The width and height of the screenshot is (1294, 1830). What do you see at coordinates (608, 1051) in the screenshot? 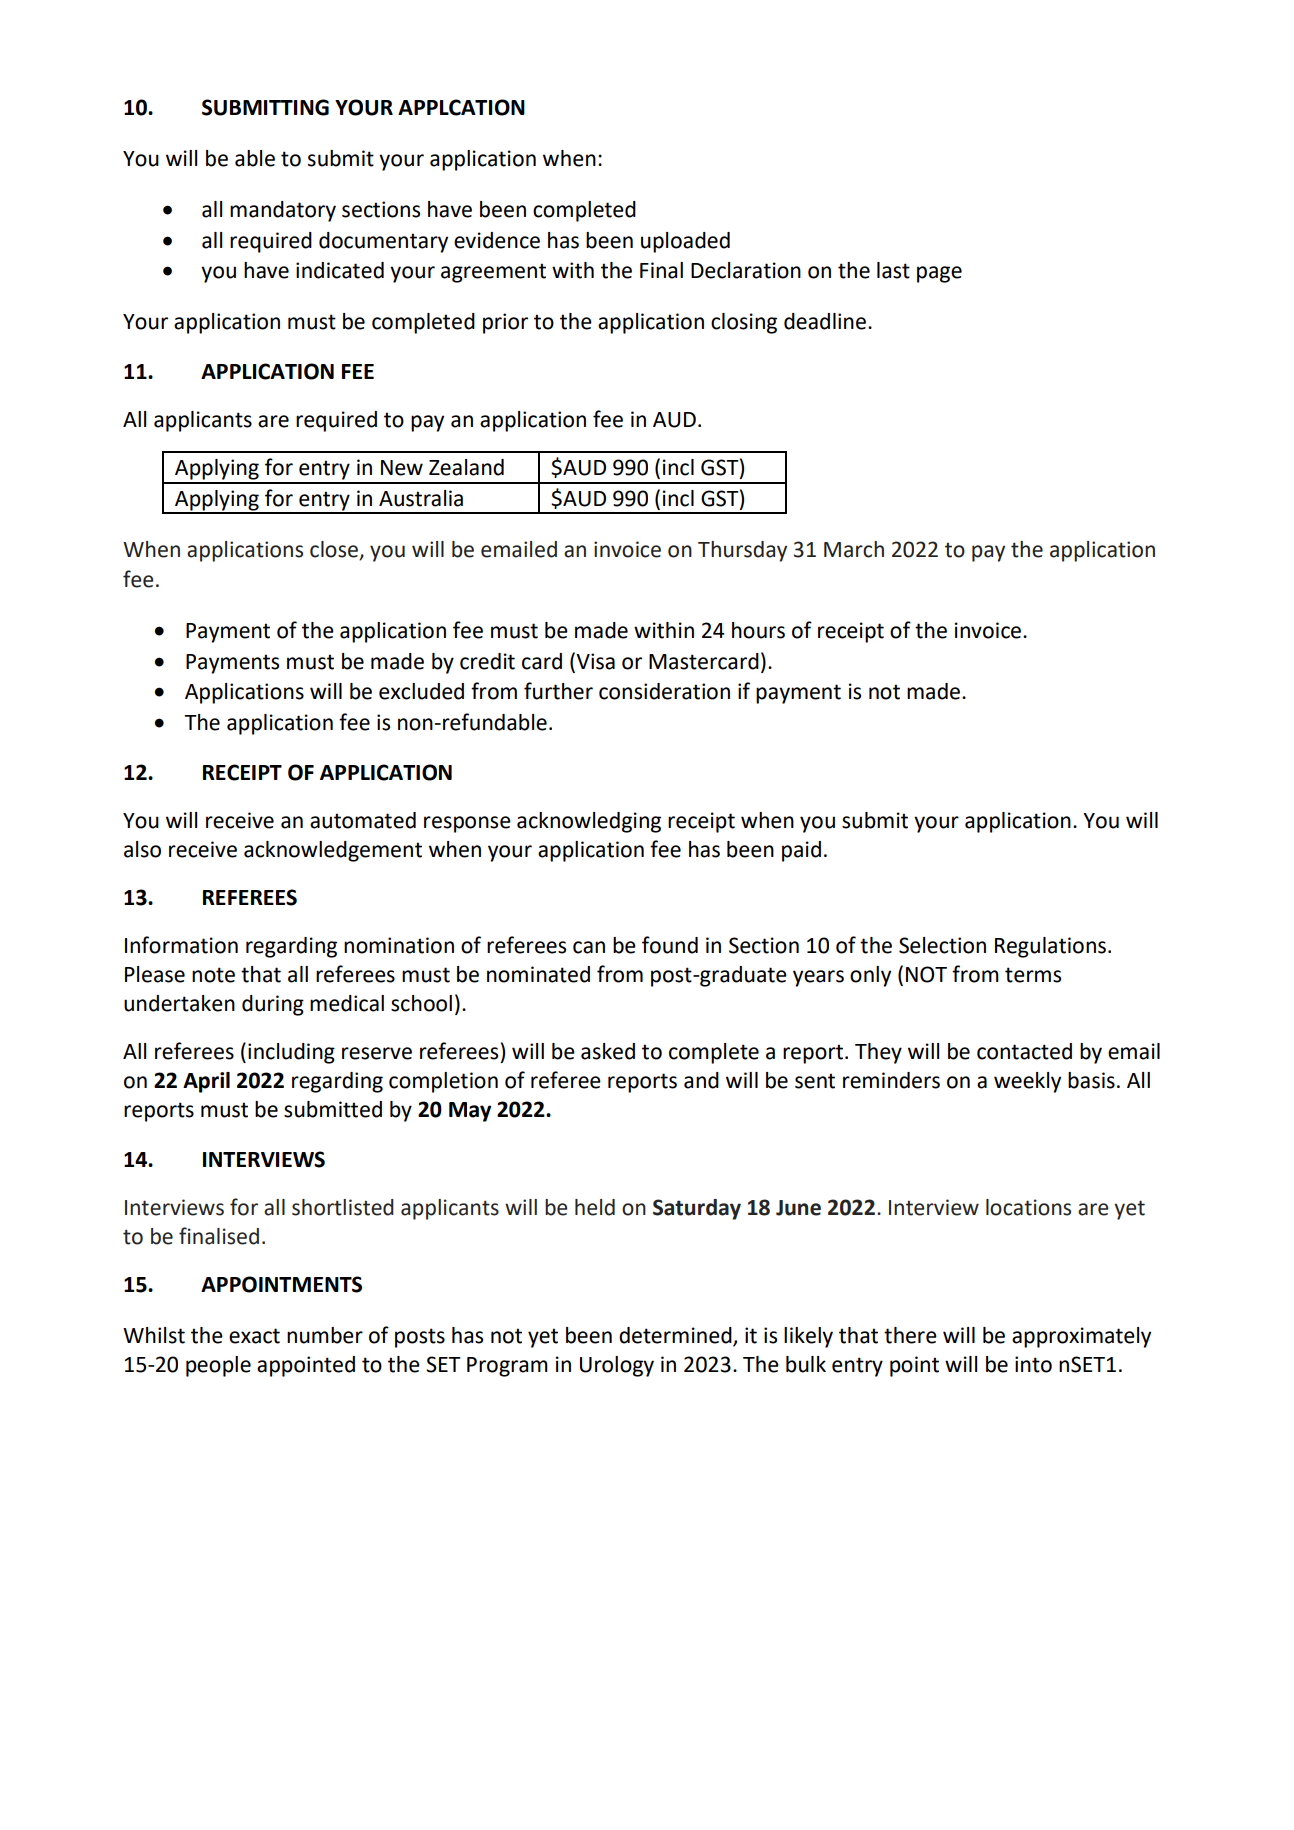
I see `asked` at bounding box center [608, 1051].
